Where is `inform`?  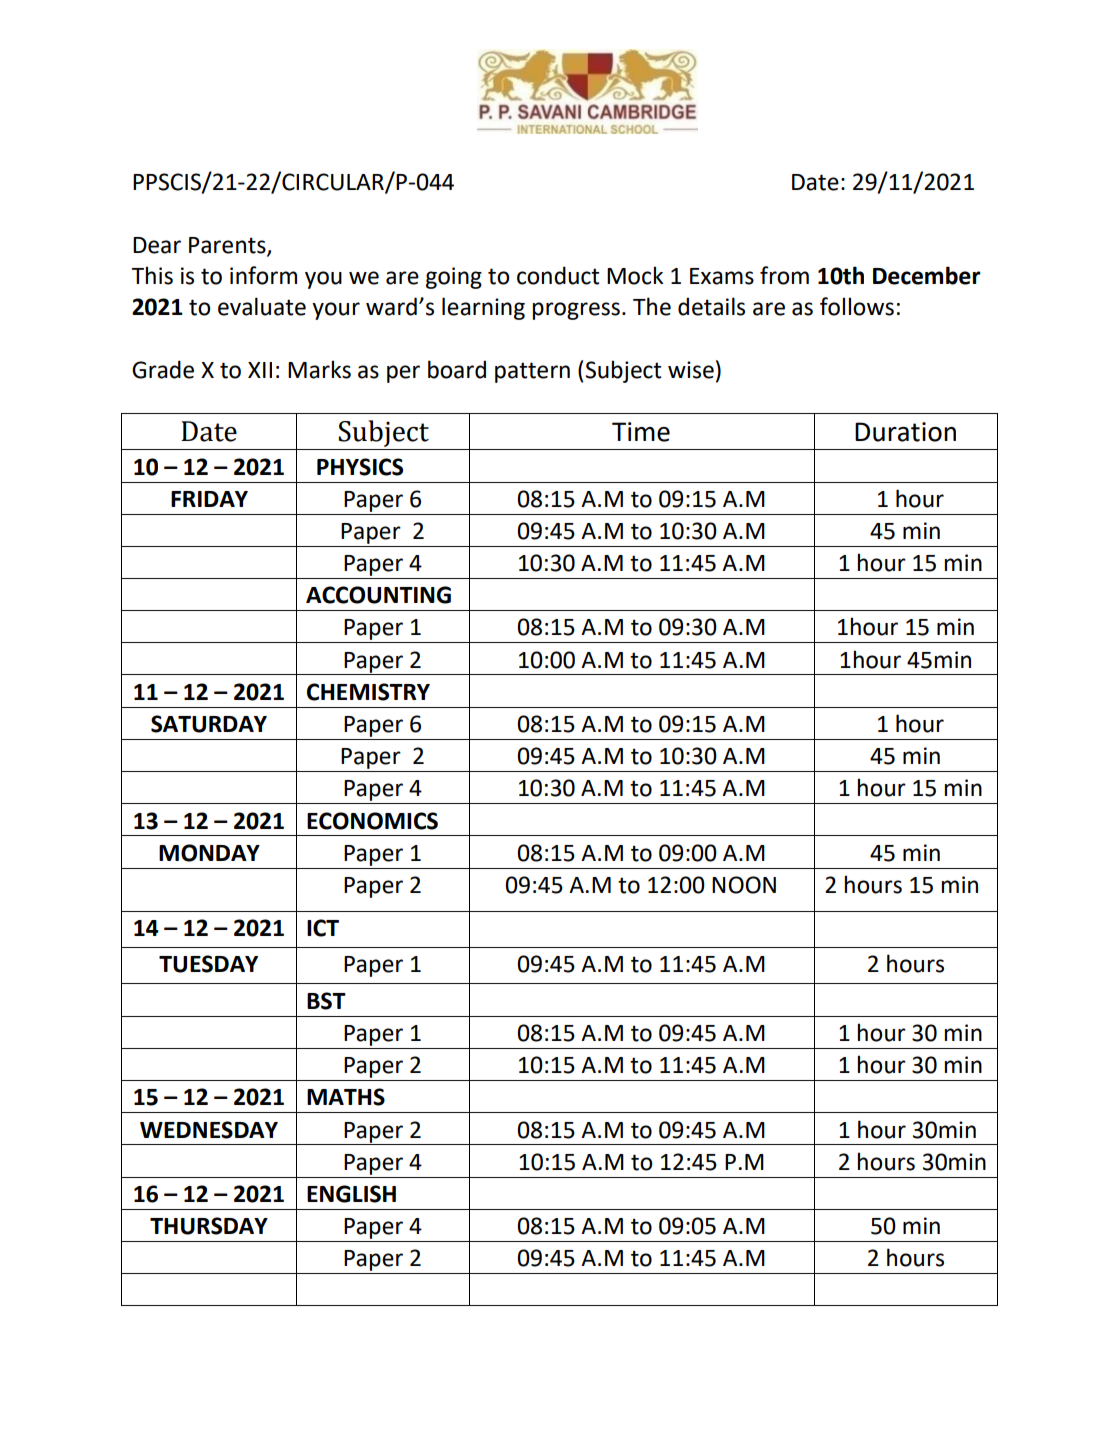 inform is located at coordinates (263, 275).
